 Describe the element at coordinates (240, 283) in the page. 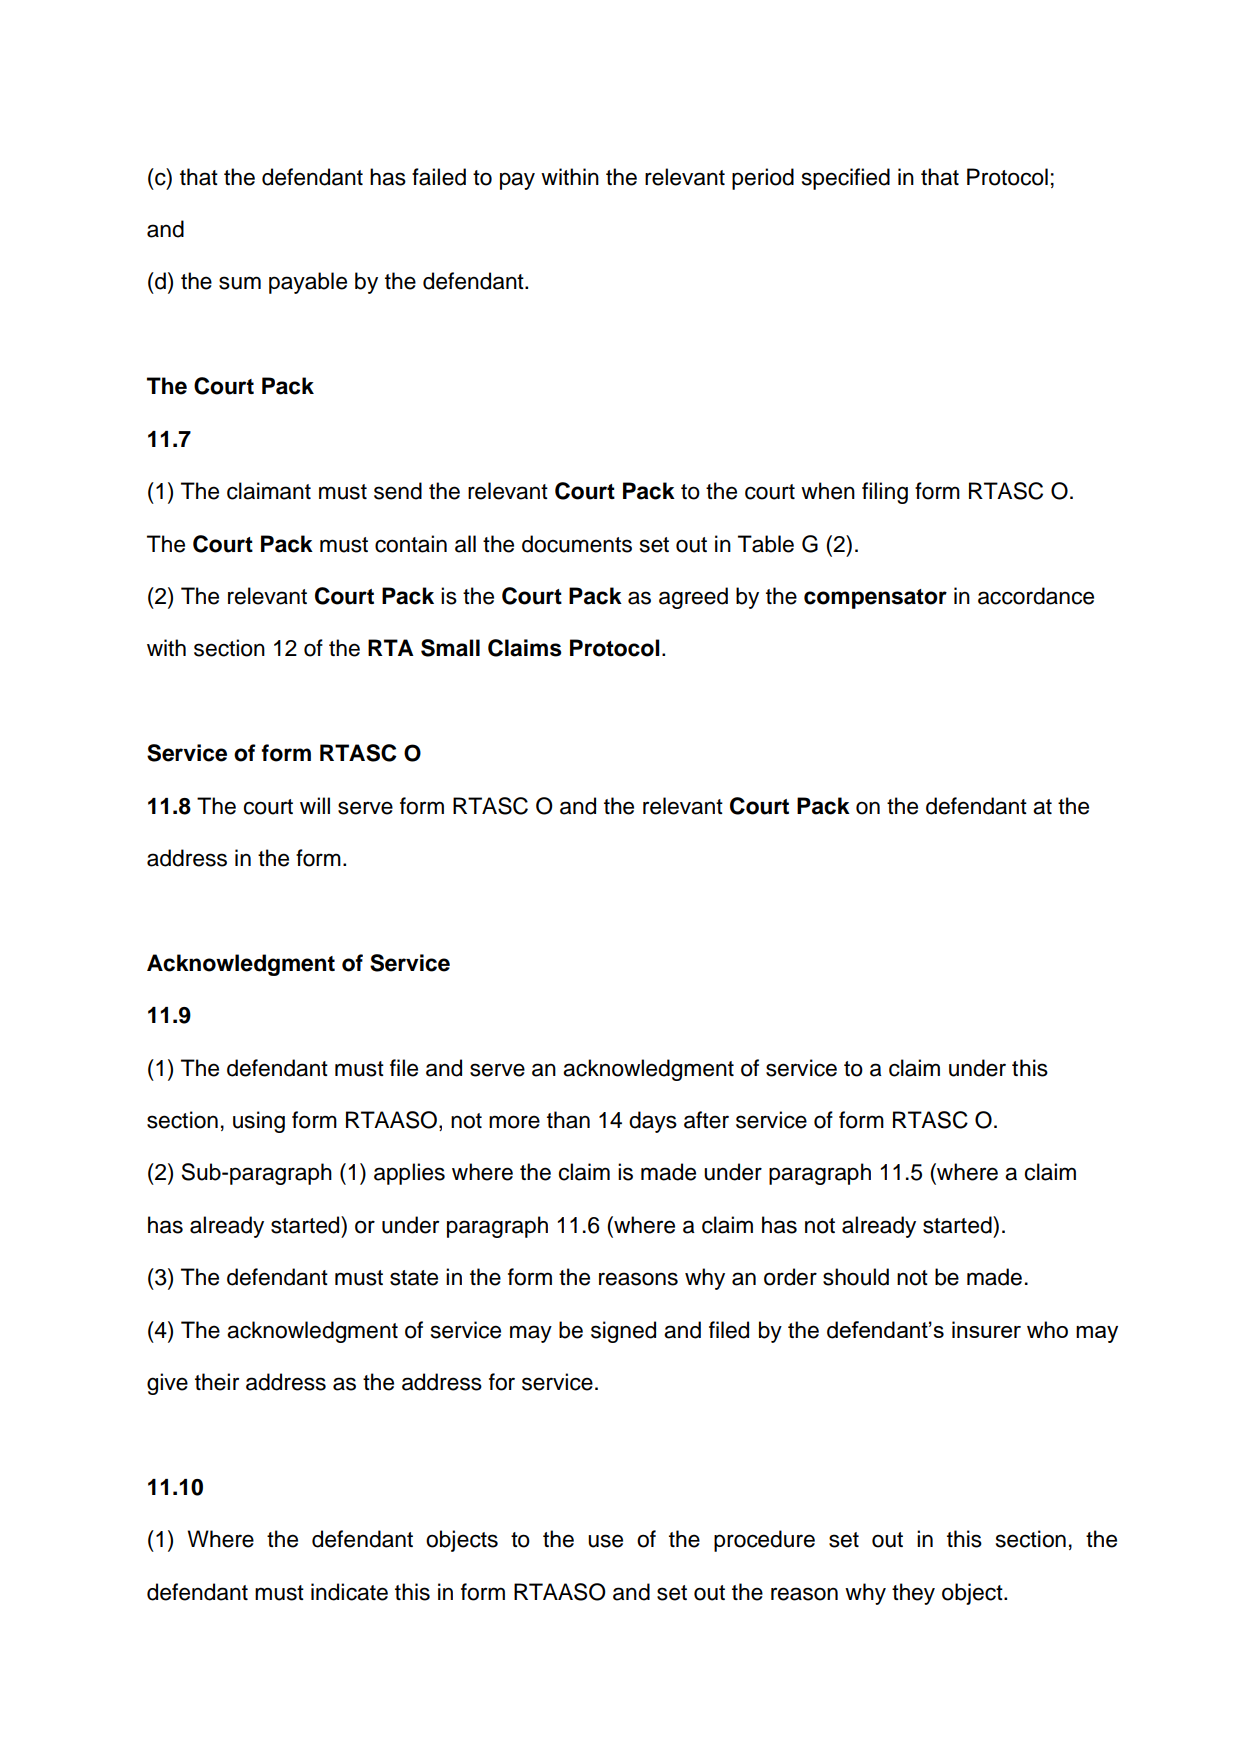

I see `sum` at that location.
